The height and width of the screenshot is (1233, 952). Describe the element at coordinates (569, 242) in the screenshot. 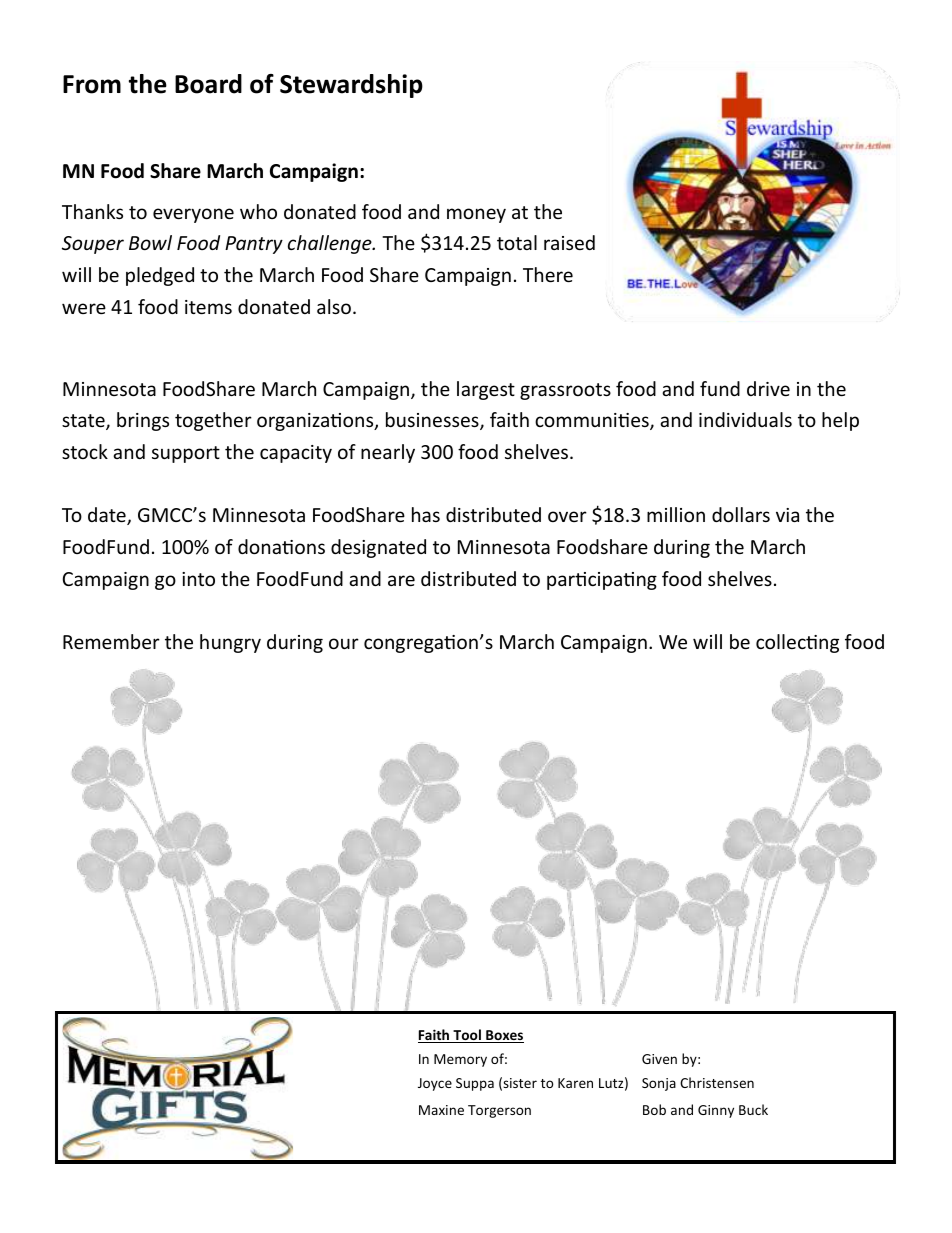

I see `raised` at that location.
